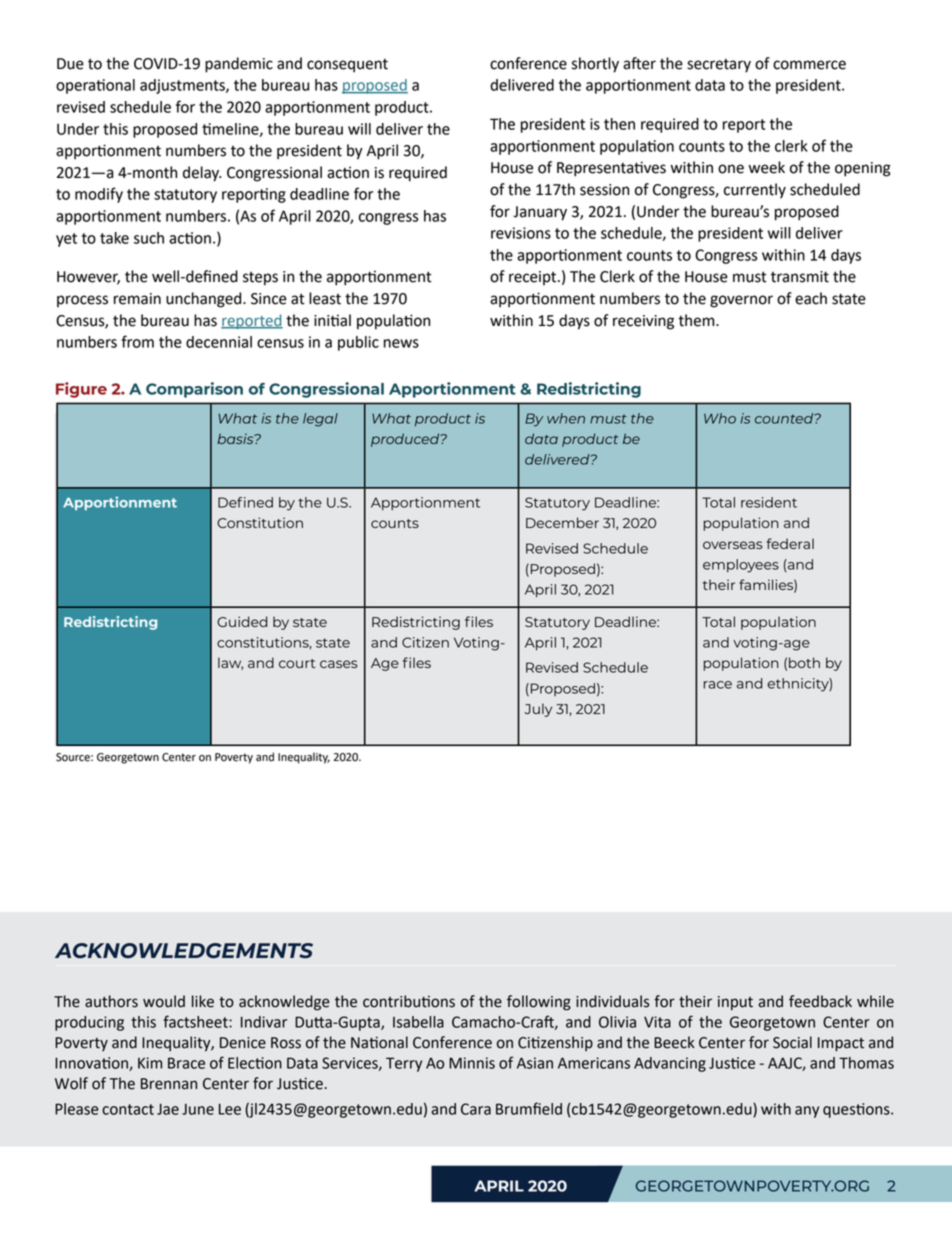 The height and width of the screenshot is (1233, 952). Describe the element at coordinates (347, 66) in the screenshot. I see `consequent` at that location.
